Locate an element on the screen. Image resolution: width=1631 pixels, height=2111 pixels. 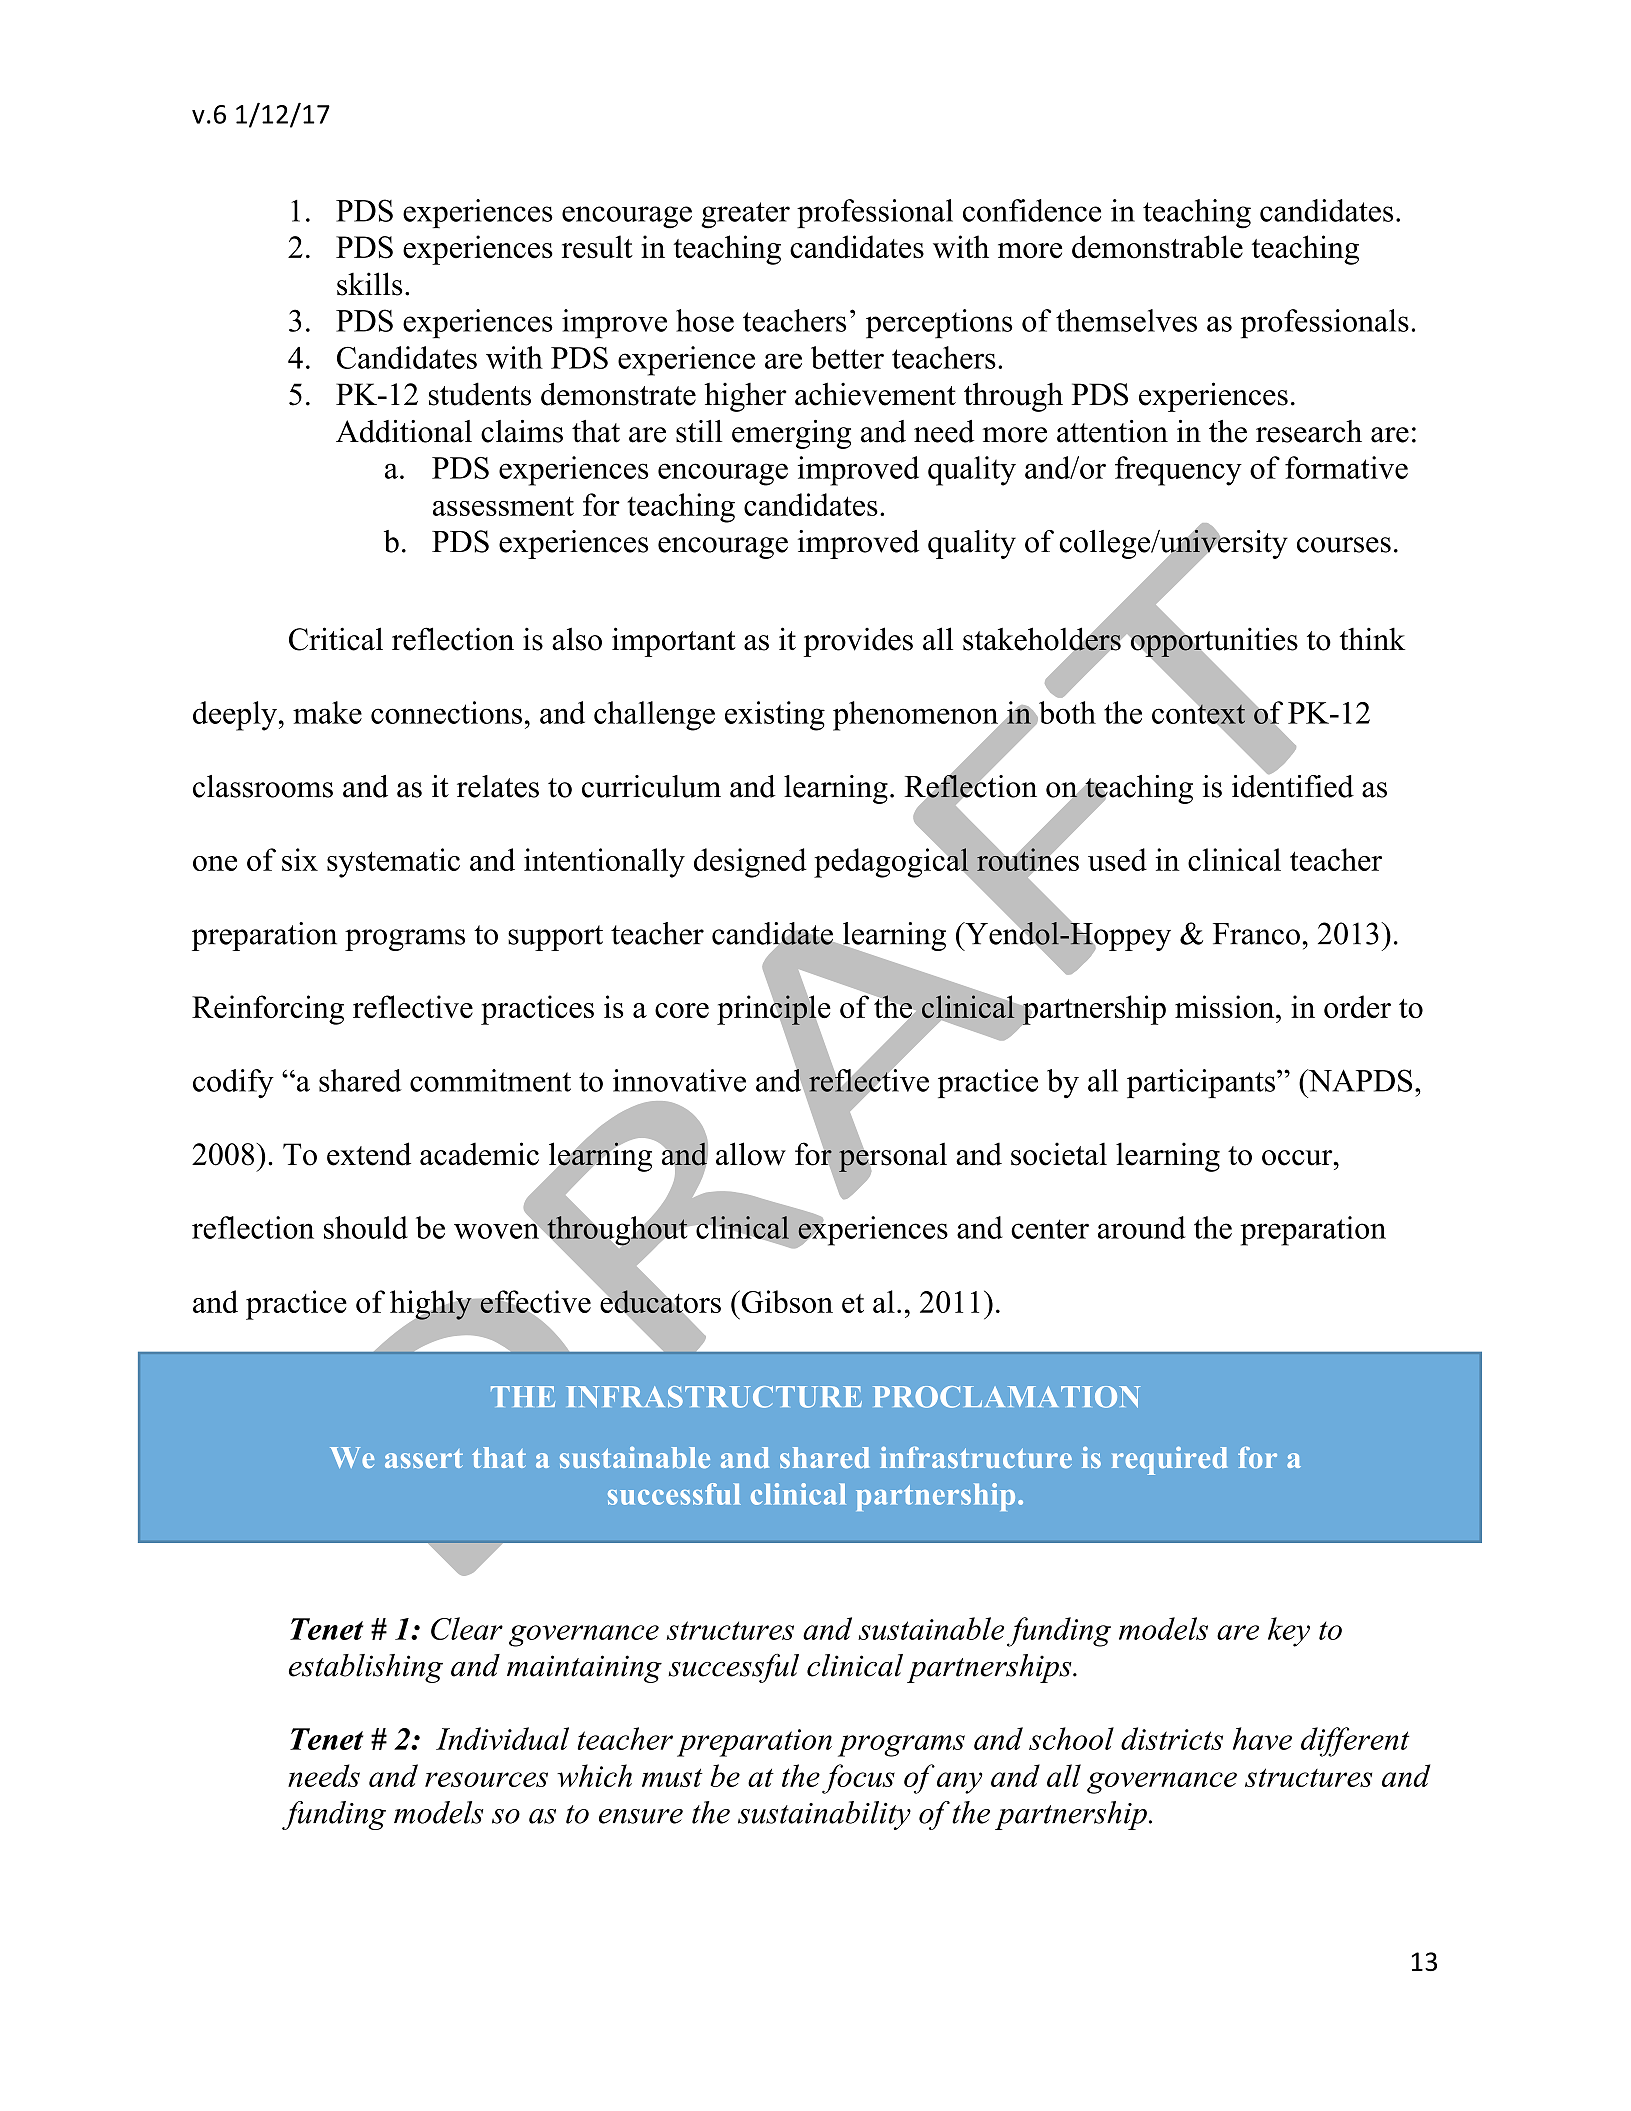
should is located at coordinates (366, 1227).
